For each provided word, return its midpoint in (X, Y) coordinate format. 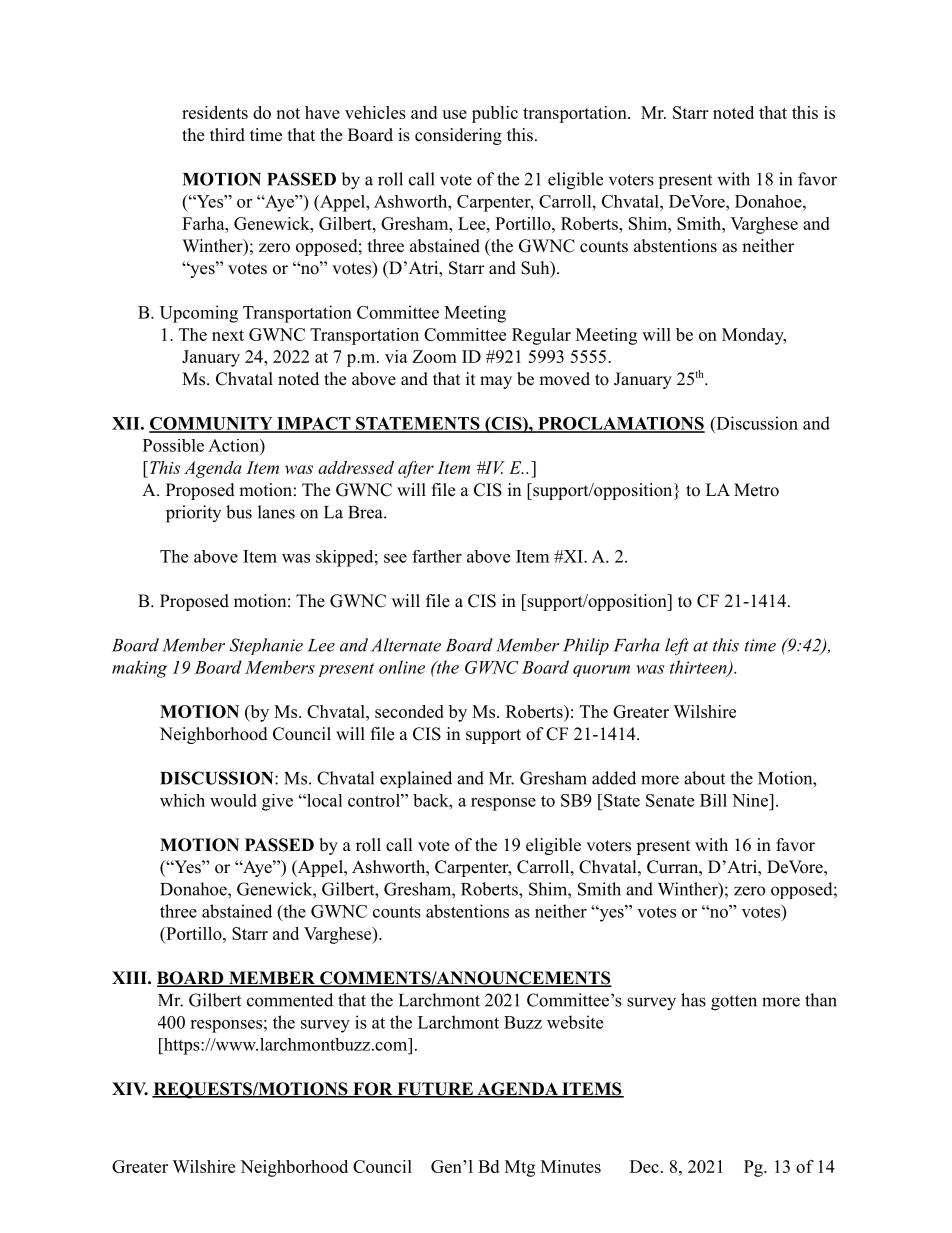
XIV (130, 1088)
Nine (751, 800)
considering (458, 136)
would (233, 800)
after (416, 469)
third (227, 135)
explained (416, 779)
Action (234, 445)
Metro (756, 490)
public (495, 114)
